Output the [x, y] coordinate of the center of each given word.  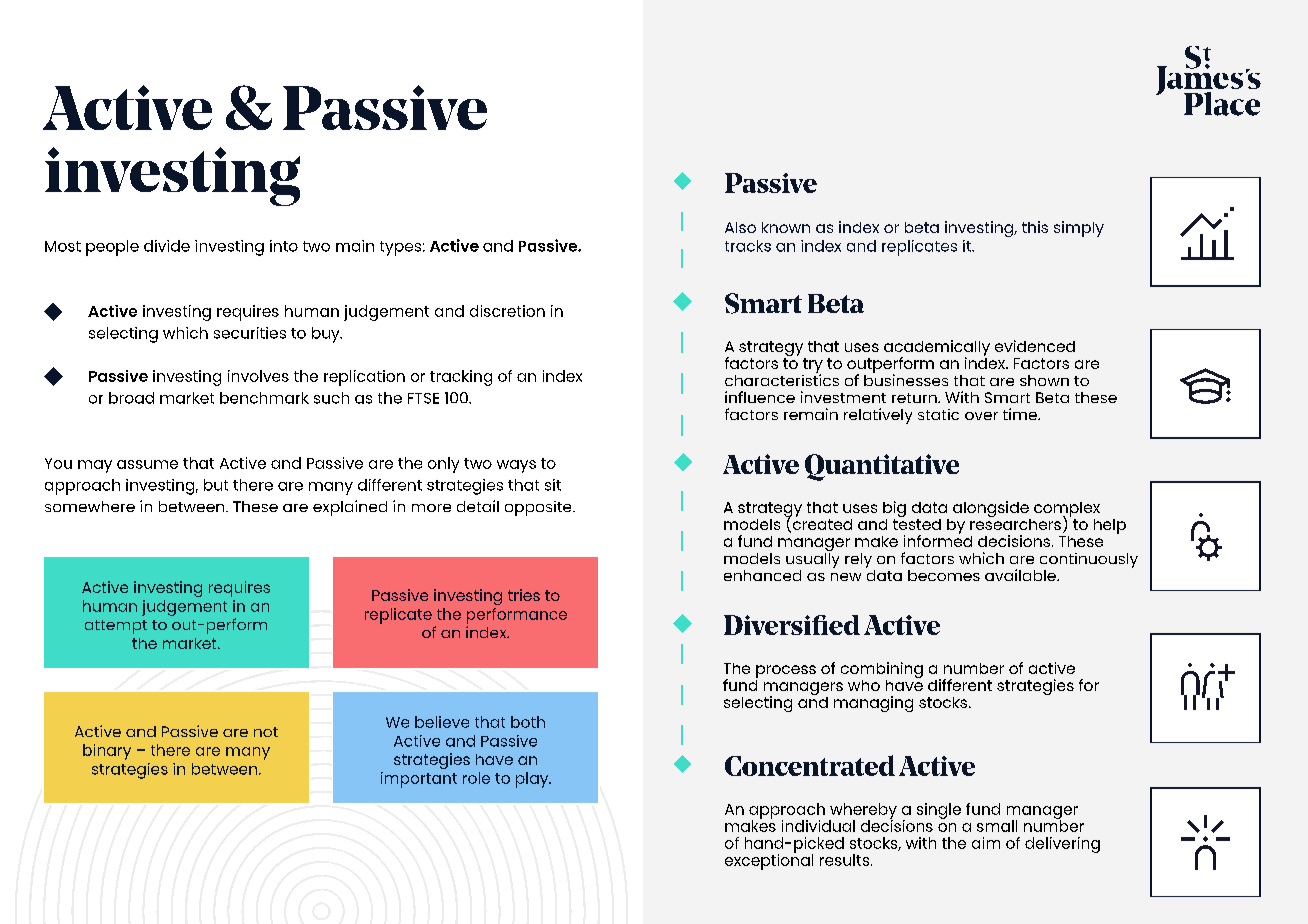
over [981, 416]
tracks [748, 246]
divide [167, 246]
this [1035, 227]
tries [524, 595]
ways [516, 466]
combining [882, 671]
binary [107, 752]
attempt [116, 627]
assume [147, 464]
